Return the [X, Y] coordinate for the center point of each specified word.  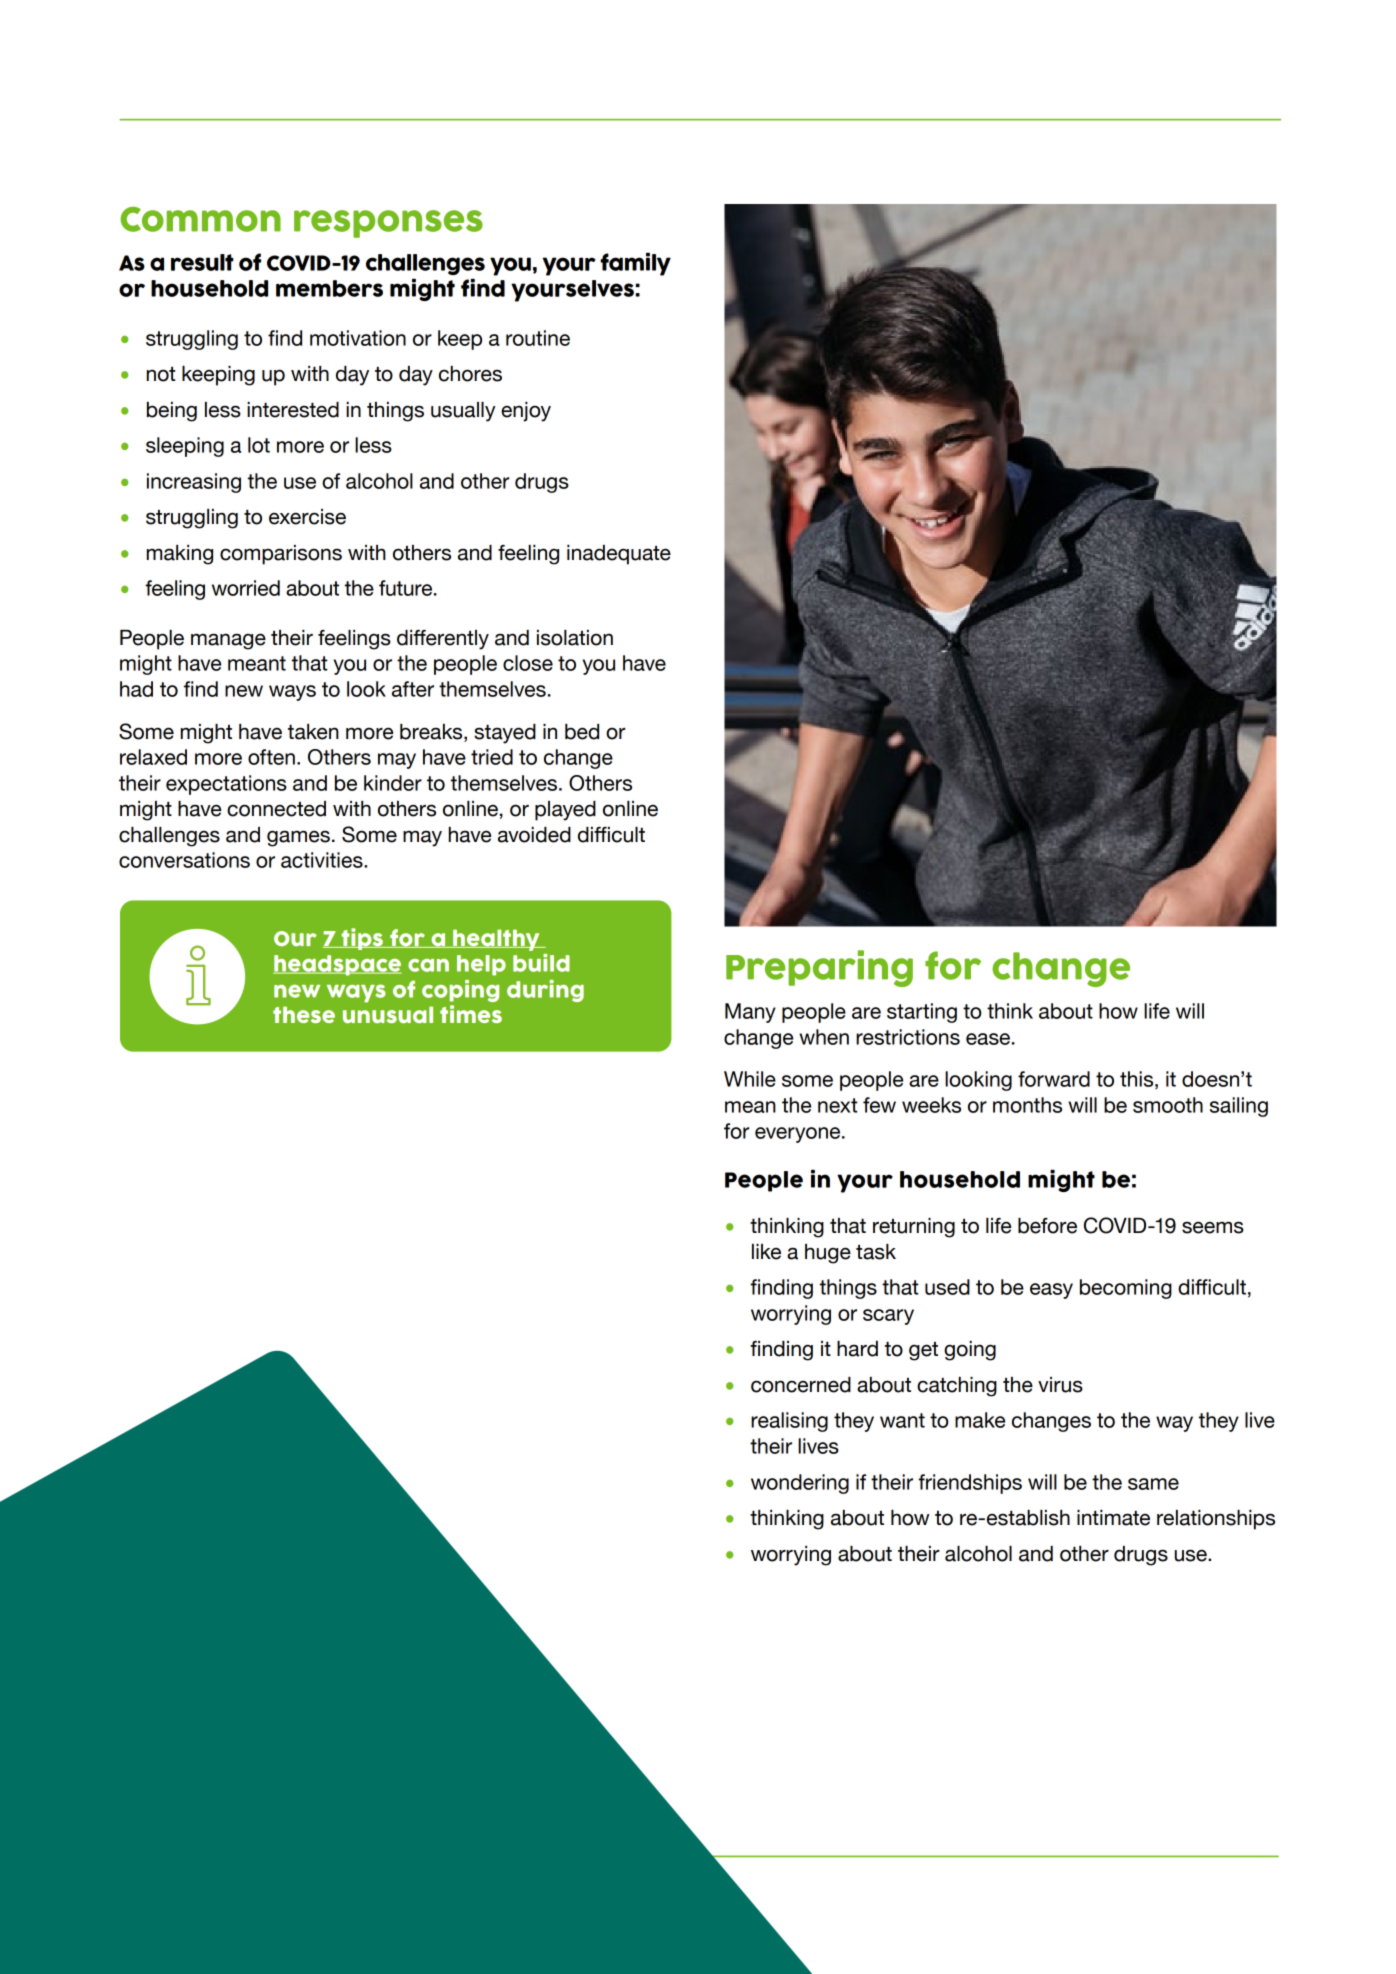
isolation [575, 638]
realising [789, 1422]
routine [538, 338]
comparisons [281, 555]
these [304, 1014]
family [635, 264]
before [1047, 1226]
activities [323, 860]
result [202, 262]
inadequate [619, 555]
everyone [799, 1135]
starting [922, 1013]
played [565, 811]
